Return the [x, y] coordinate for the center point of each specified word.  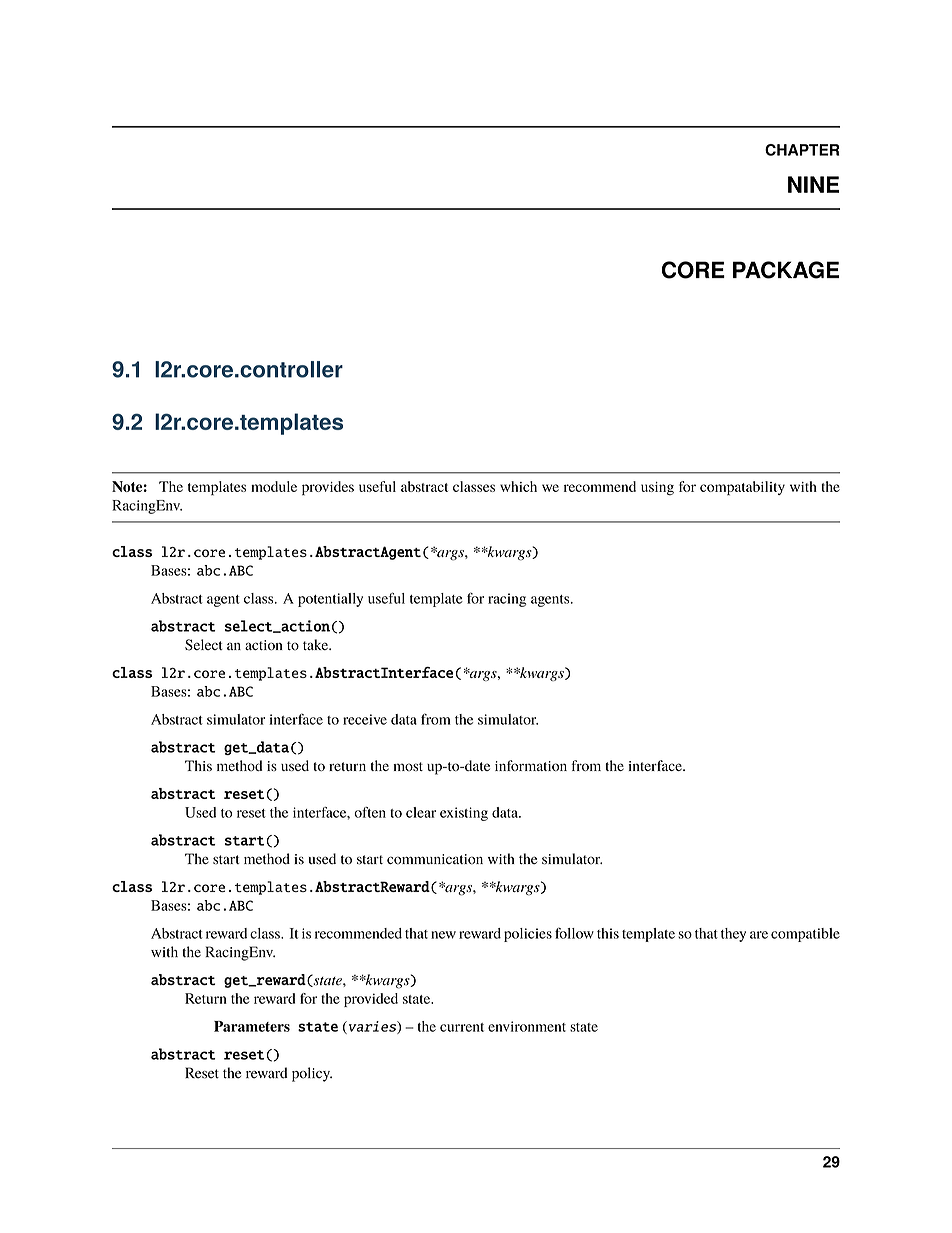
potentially [330, 600]
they [733, 935]
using [657, 488]
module [274, 486]
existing [464, 814]
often [370, 812]
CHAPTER [802, 150]
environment [527, 1026]
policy [312, 1074]
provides [328, 488]
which [518, 486]
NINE [813, 184]
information [531, 765]
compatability [742, 488]
